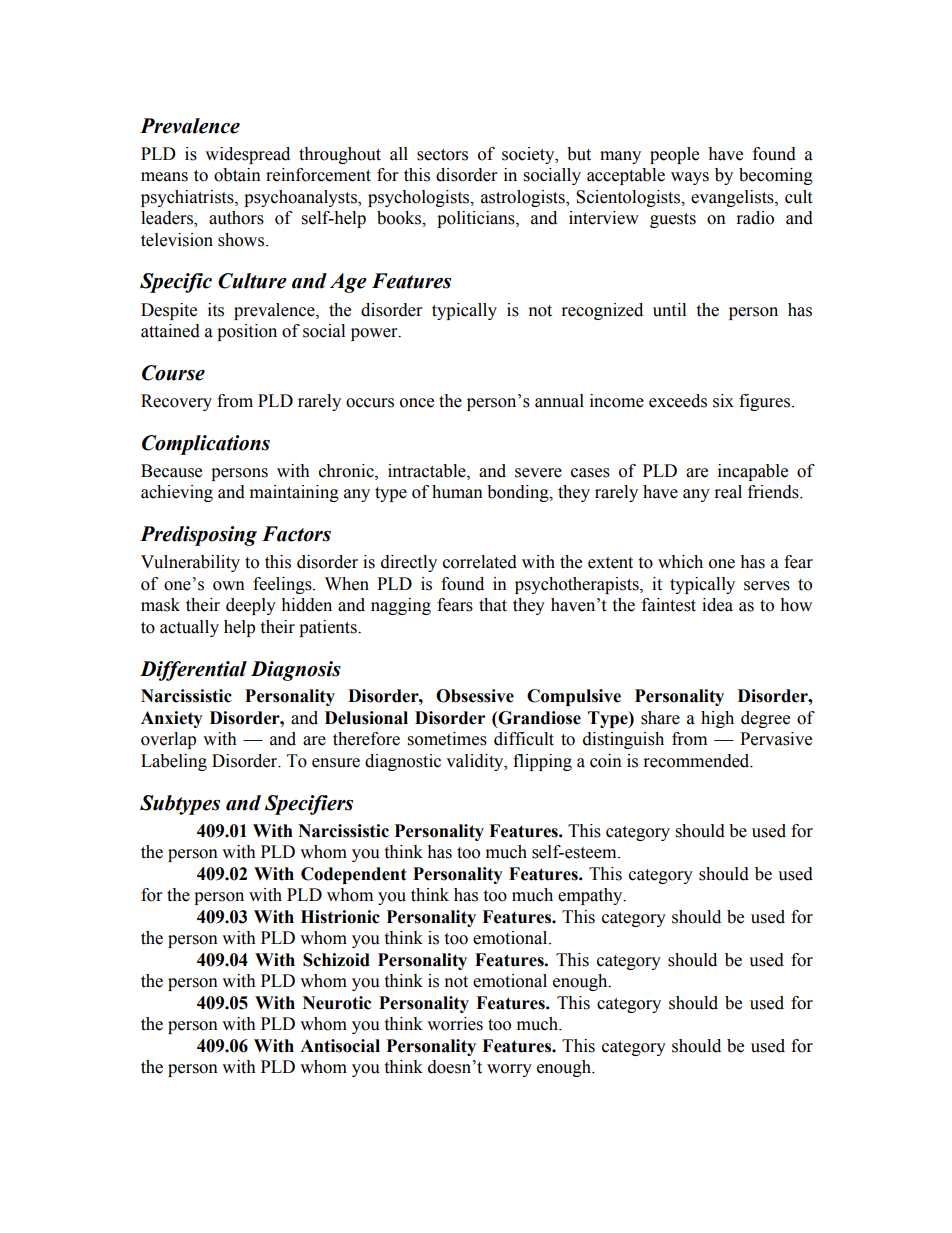 Image resolution: width=952 pixels, height=1233 pixels. Describe the element at coordinates (237, 175) in the screenshot. I see `obtain` at that location.
